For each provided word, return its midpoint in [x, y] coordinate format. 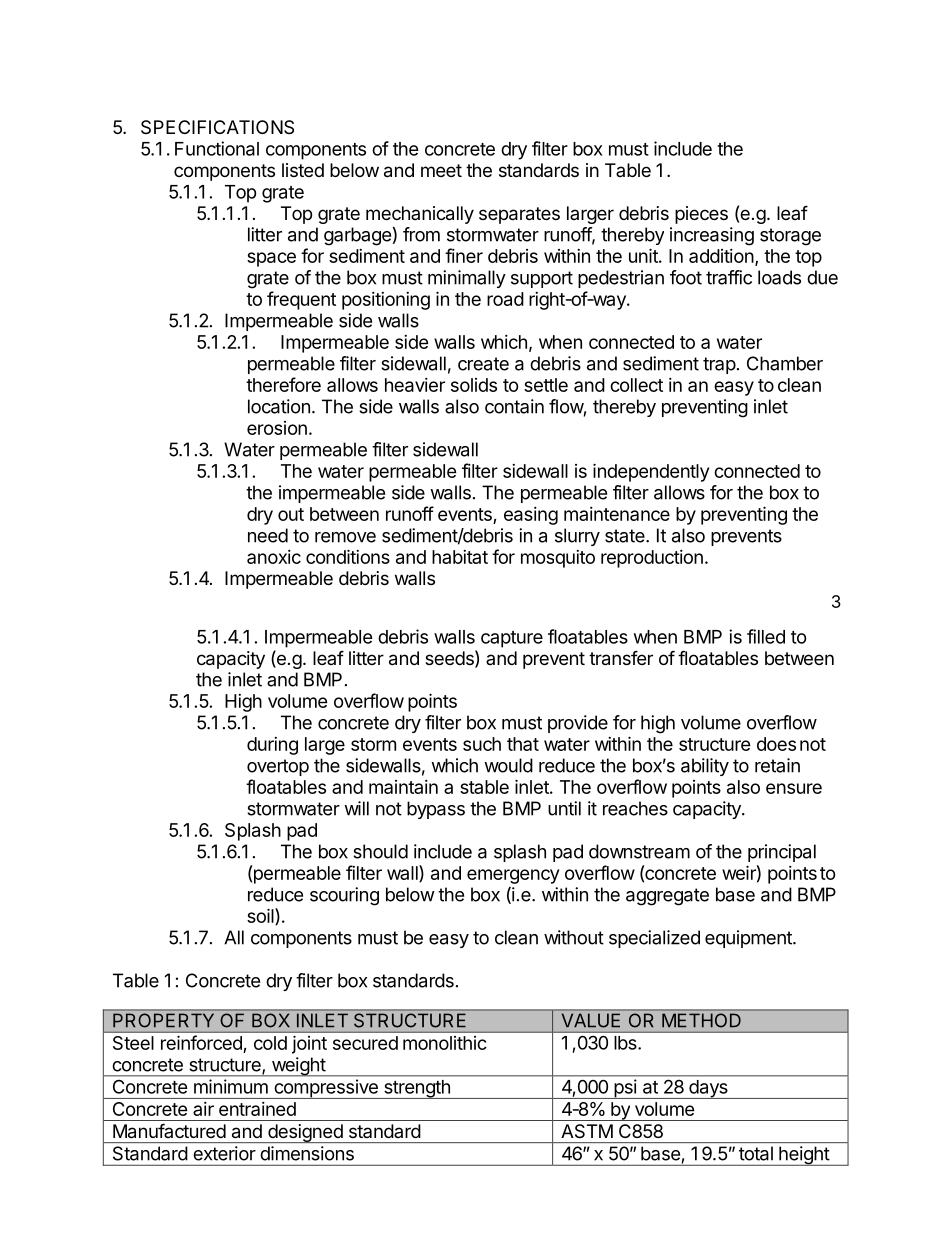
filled [766, 636]
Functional [217, 148]
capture [512, 639]
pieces [701, 215]
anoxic [274, 557]
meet [441, 170]
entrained [257, 1109]
